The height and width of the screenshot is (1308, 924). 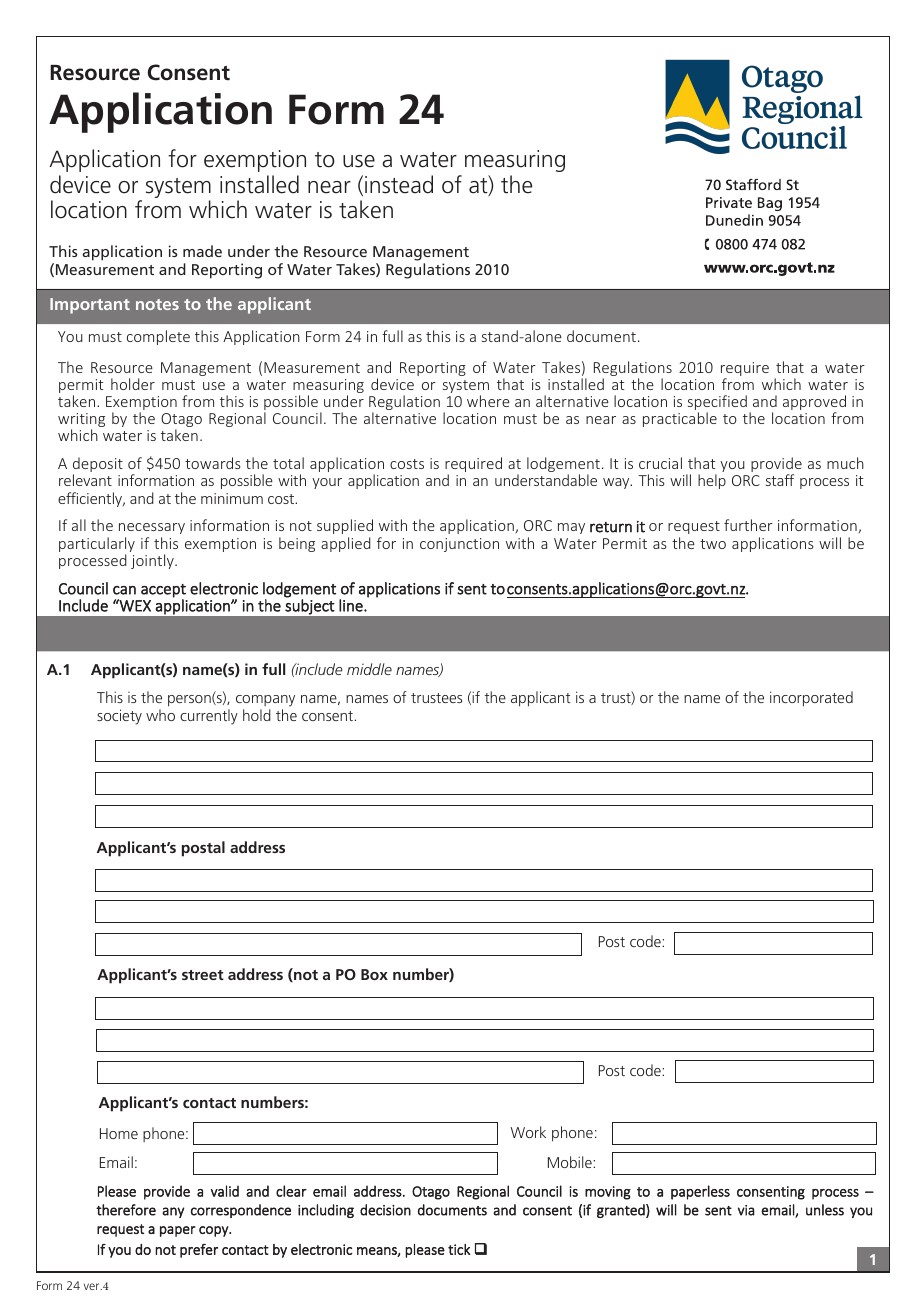 What do you see at coordinates (459, 545) in the screenshot?
I see `conjunction` at bounding box center [459, 545].
